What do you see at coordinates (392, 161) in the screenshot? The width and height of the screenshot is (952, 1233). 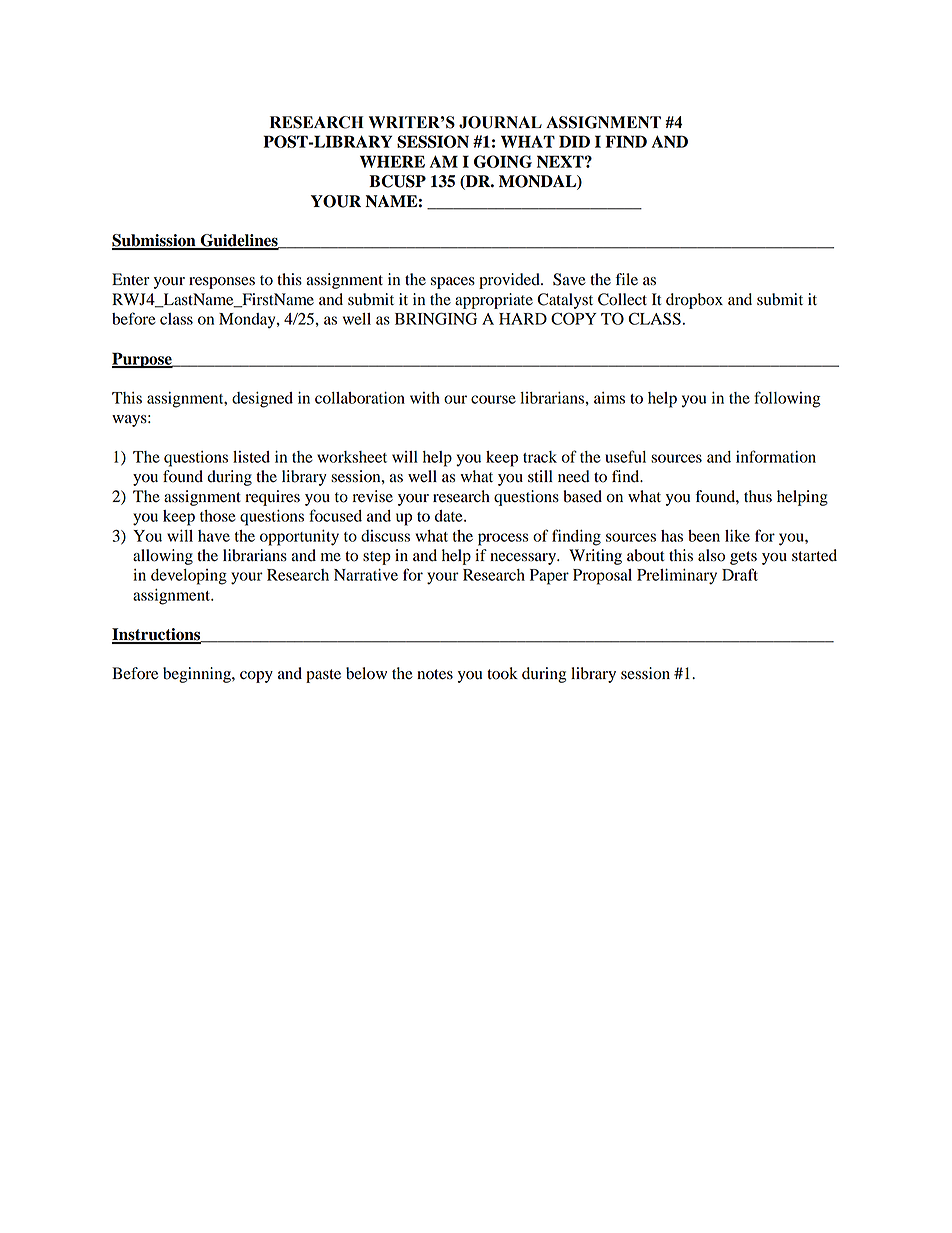 I see `WHERE` at bounding box center [392, 161].
